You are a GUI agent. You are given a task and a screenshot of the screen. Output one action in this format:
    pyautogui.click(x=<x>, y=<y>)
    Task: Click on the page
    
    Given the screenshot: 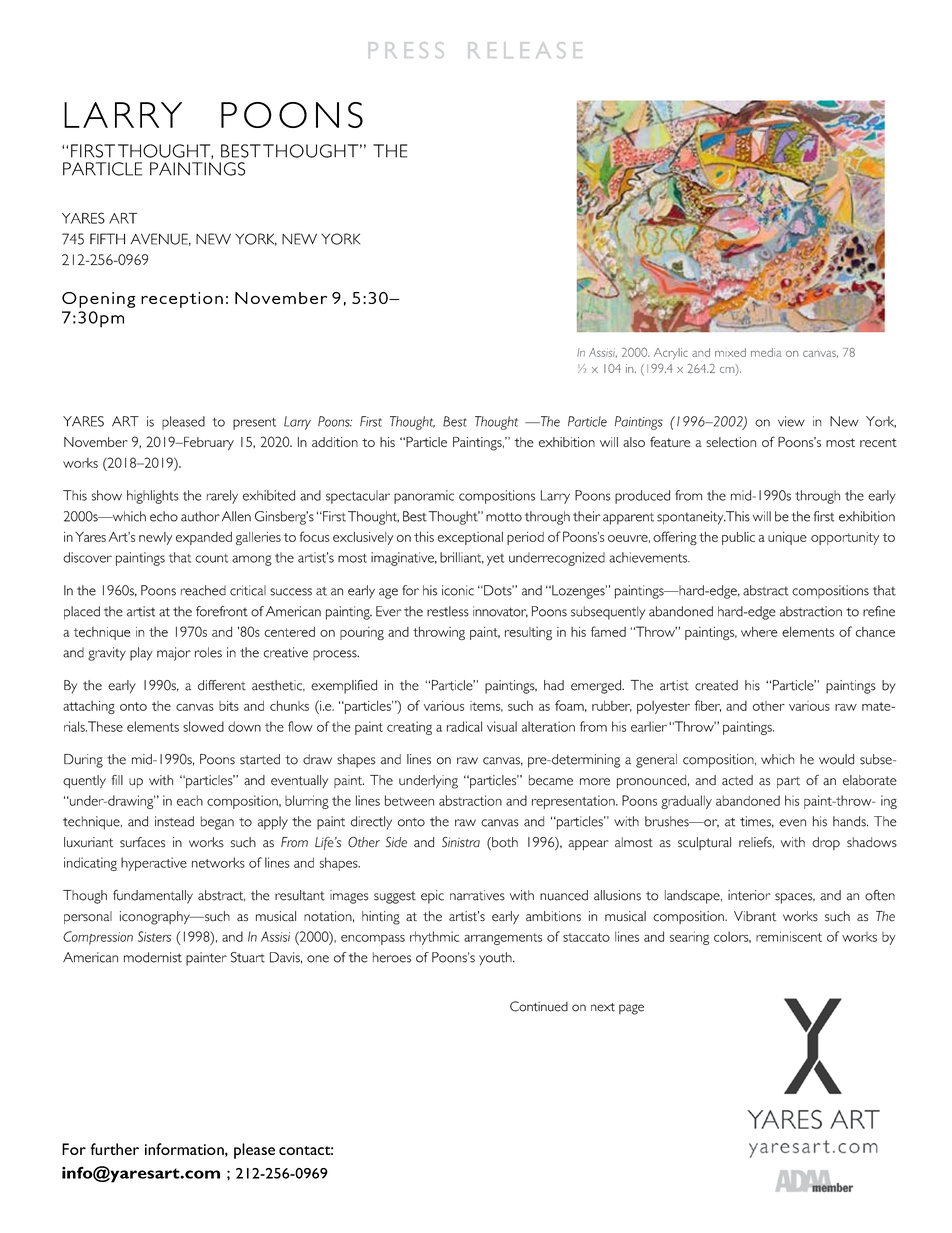 What is the action you would take?
    pyautogui.click(x=631, y=1009)
